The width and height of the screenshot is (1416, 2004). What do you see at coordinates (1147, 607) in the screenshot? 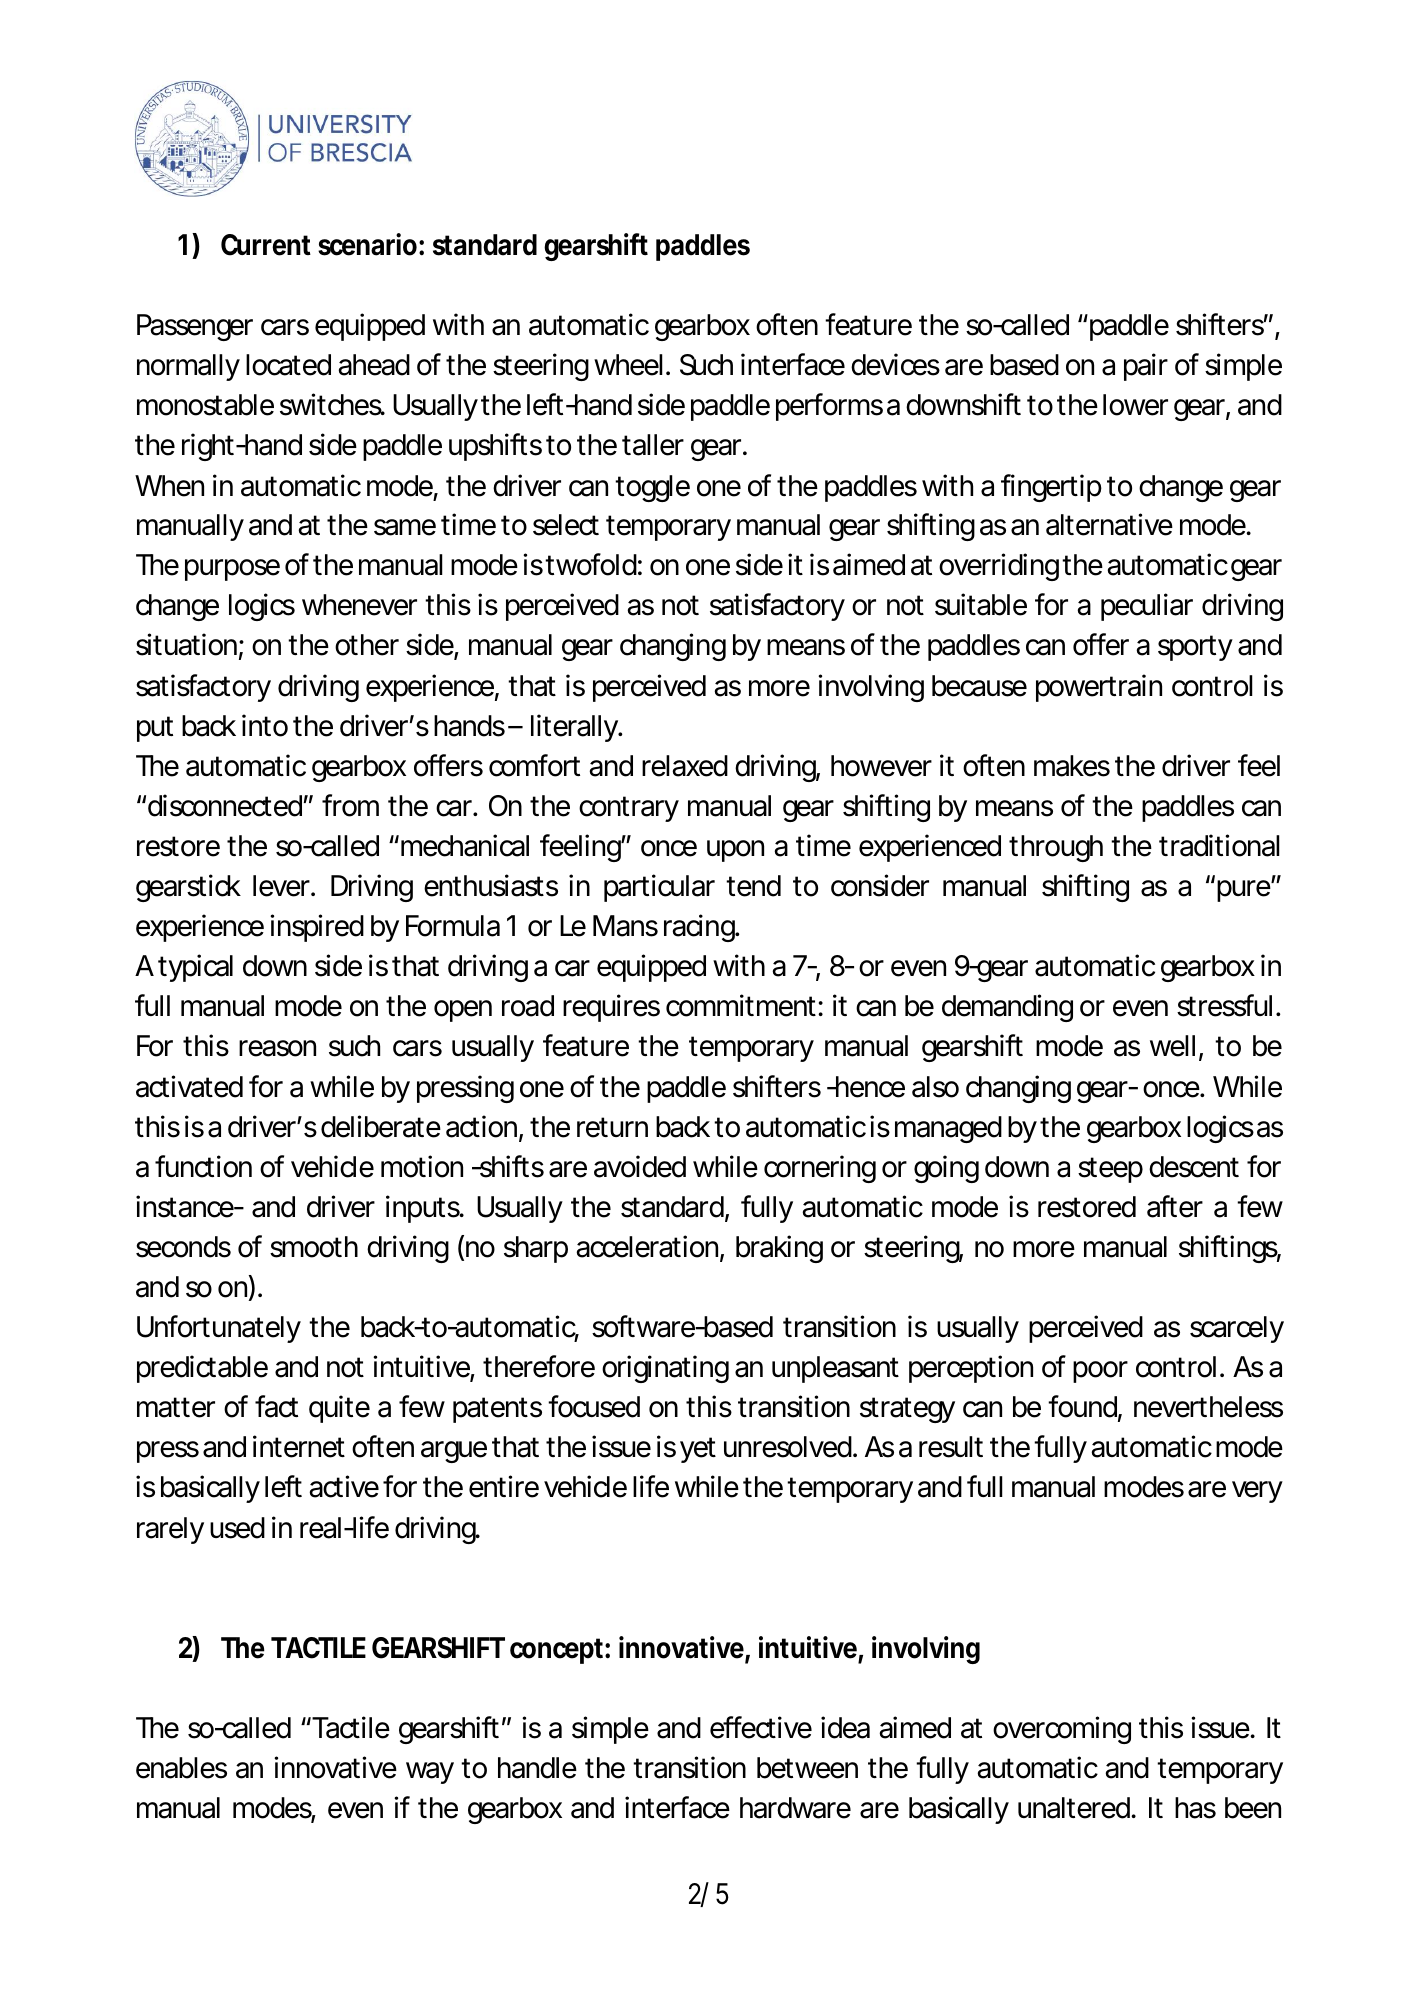
I see `peculiar` at bounding box center [1147, 607].
